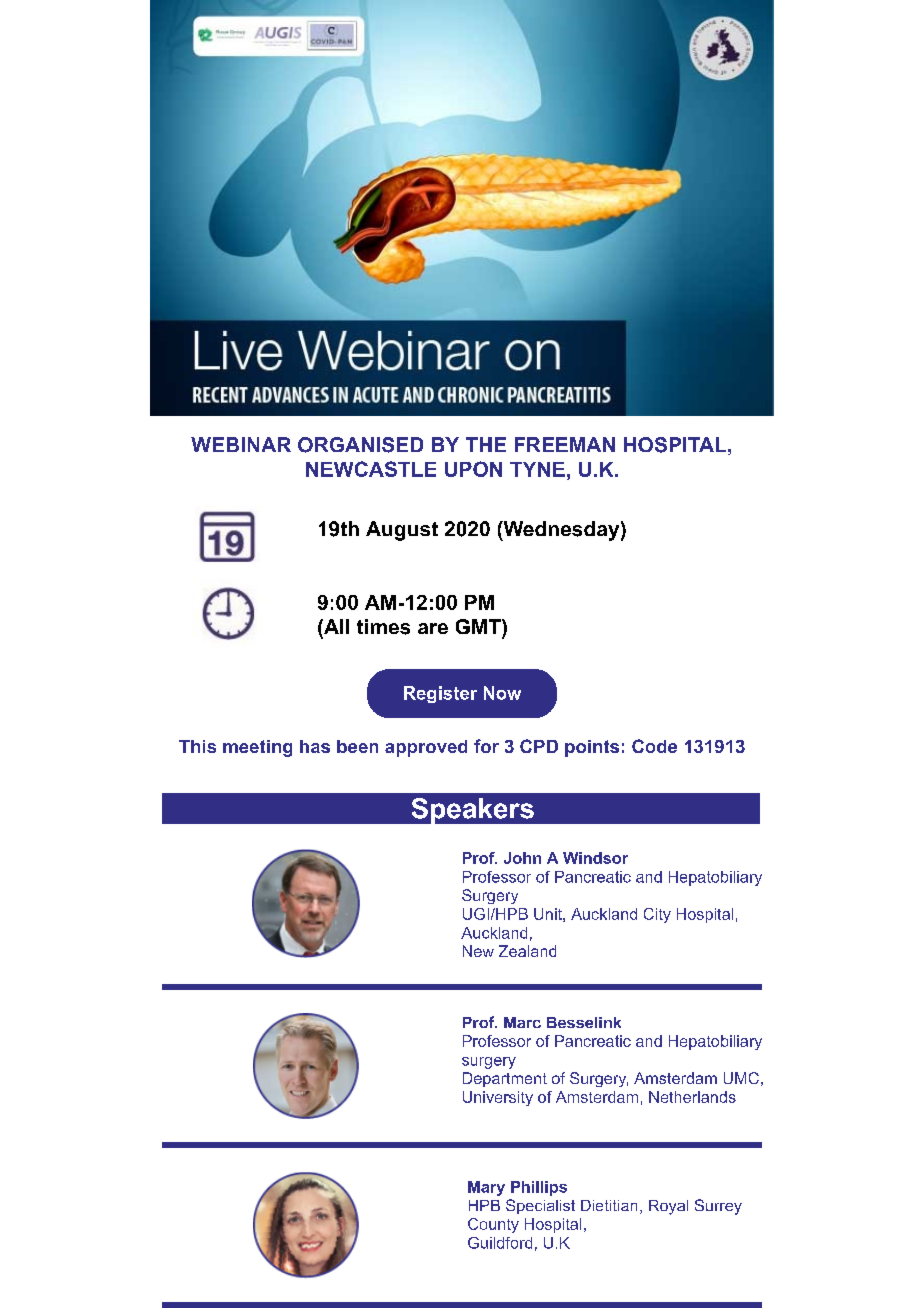 The height and width of the screenshot is (1308, 924). What do you see at coordinates (654, 746) in the screenshot?
I see `Code` at bounding box center [654, 746].
